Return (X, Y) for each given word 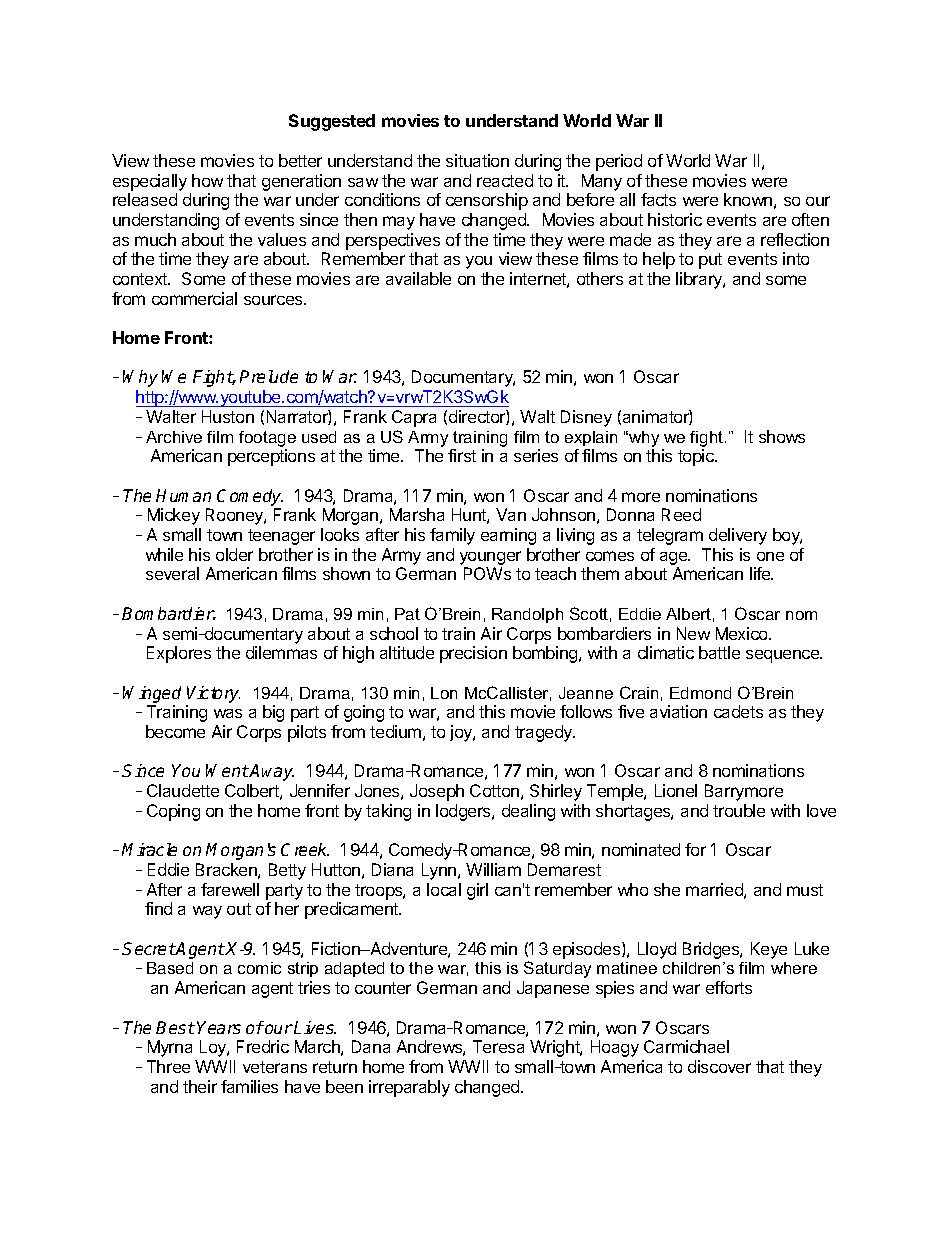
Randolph (527, 615)
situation (477, 160)
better (300, 160)
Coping (173, 812)
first (462, 455)
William (493, 869)
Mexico (743, 633)
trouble (739, 810)
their (200, 1086)
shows (782, 436)
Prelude (269, 376)
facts (658, 199)
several (172, 573)
